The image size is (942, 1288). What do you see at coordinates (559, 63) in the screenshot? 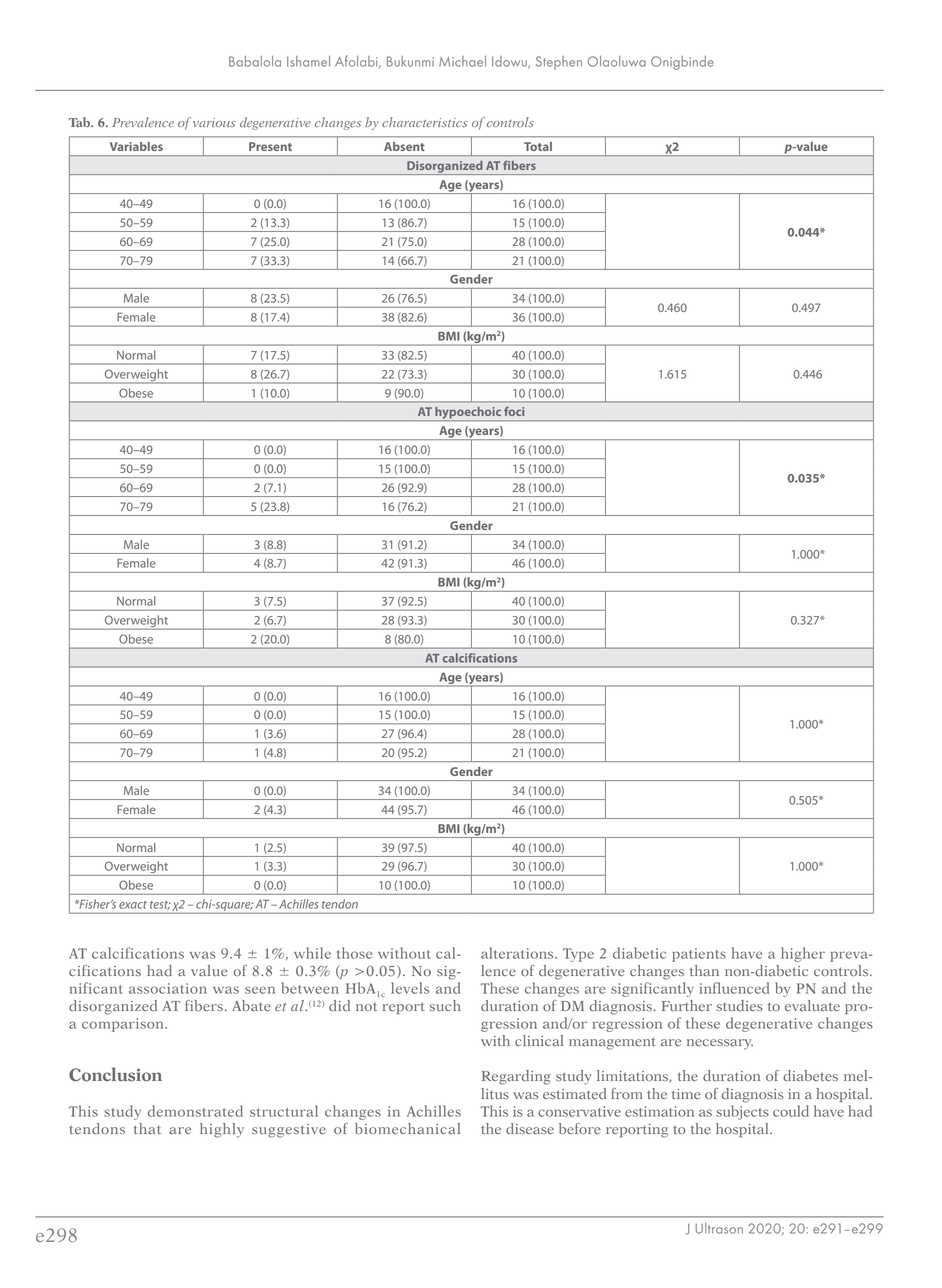
I see `Stephen` at bounding box center [559, 63].
